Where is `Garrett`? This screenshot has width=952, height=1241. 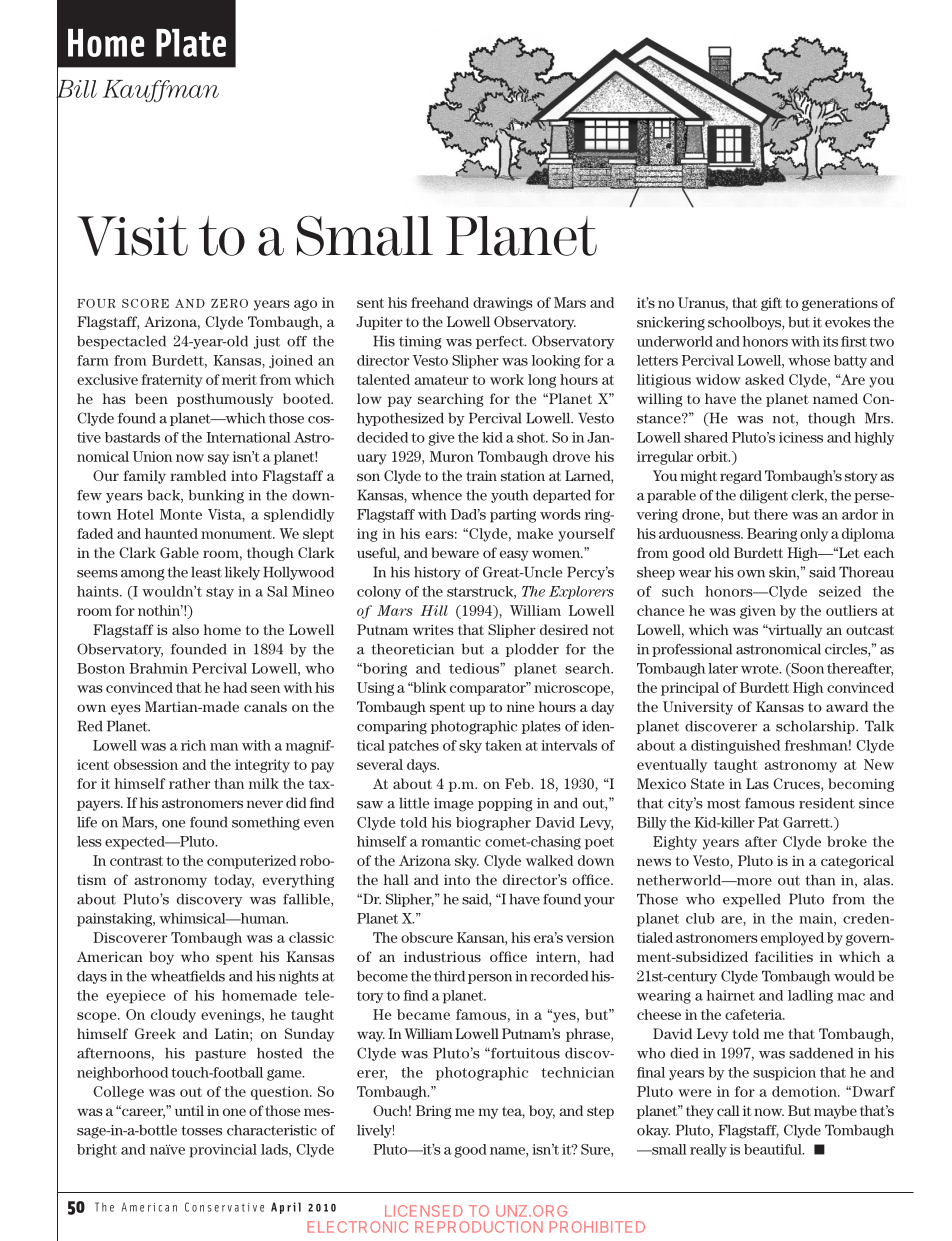 Garrett is located at coordinates (807, 822).
